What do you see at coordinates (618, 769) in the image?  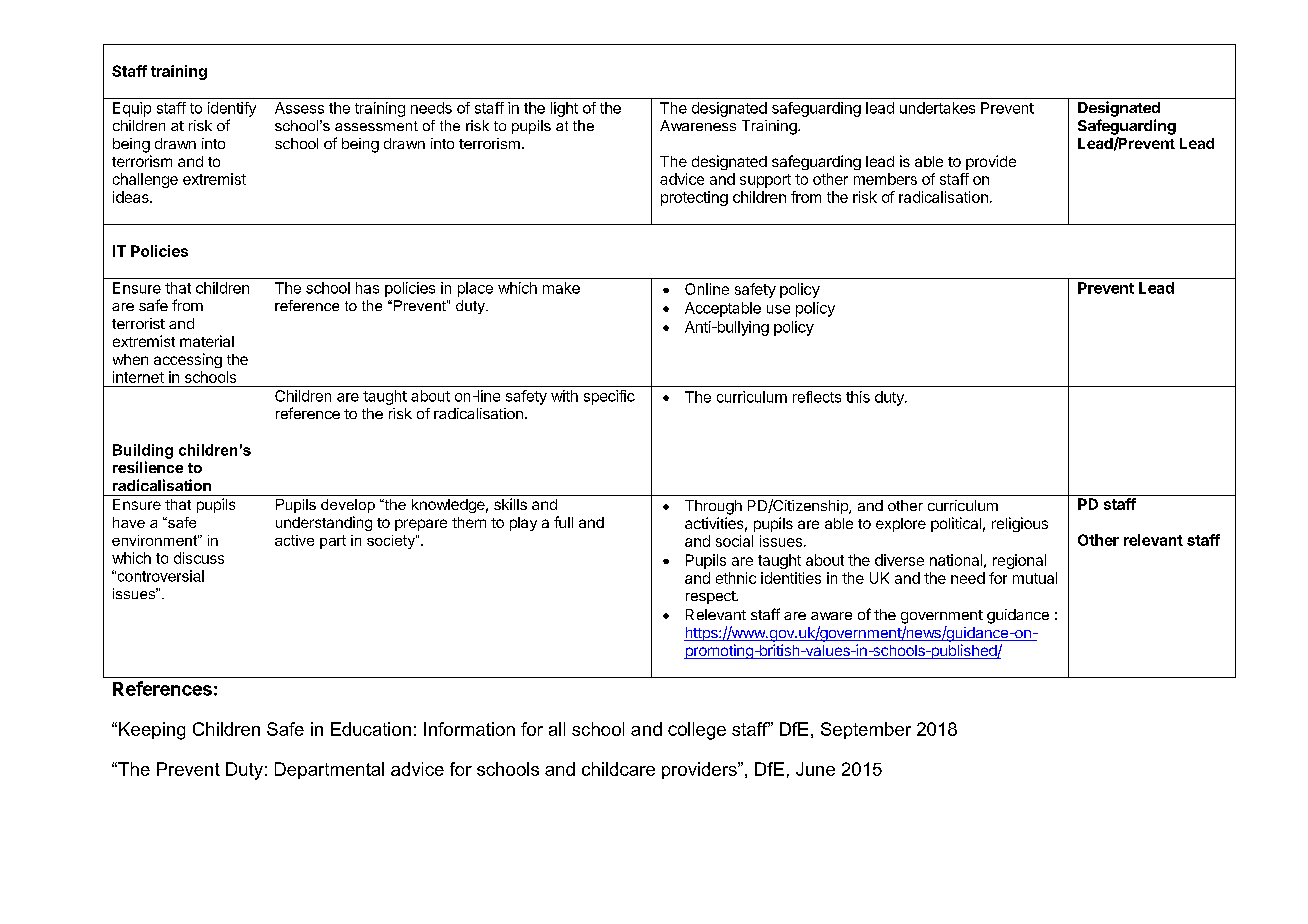 I see `childcare` at bounding box center [618, 769].
